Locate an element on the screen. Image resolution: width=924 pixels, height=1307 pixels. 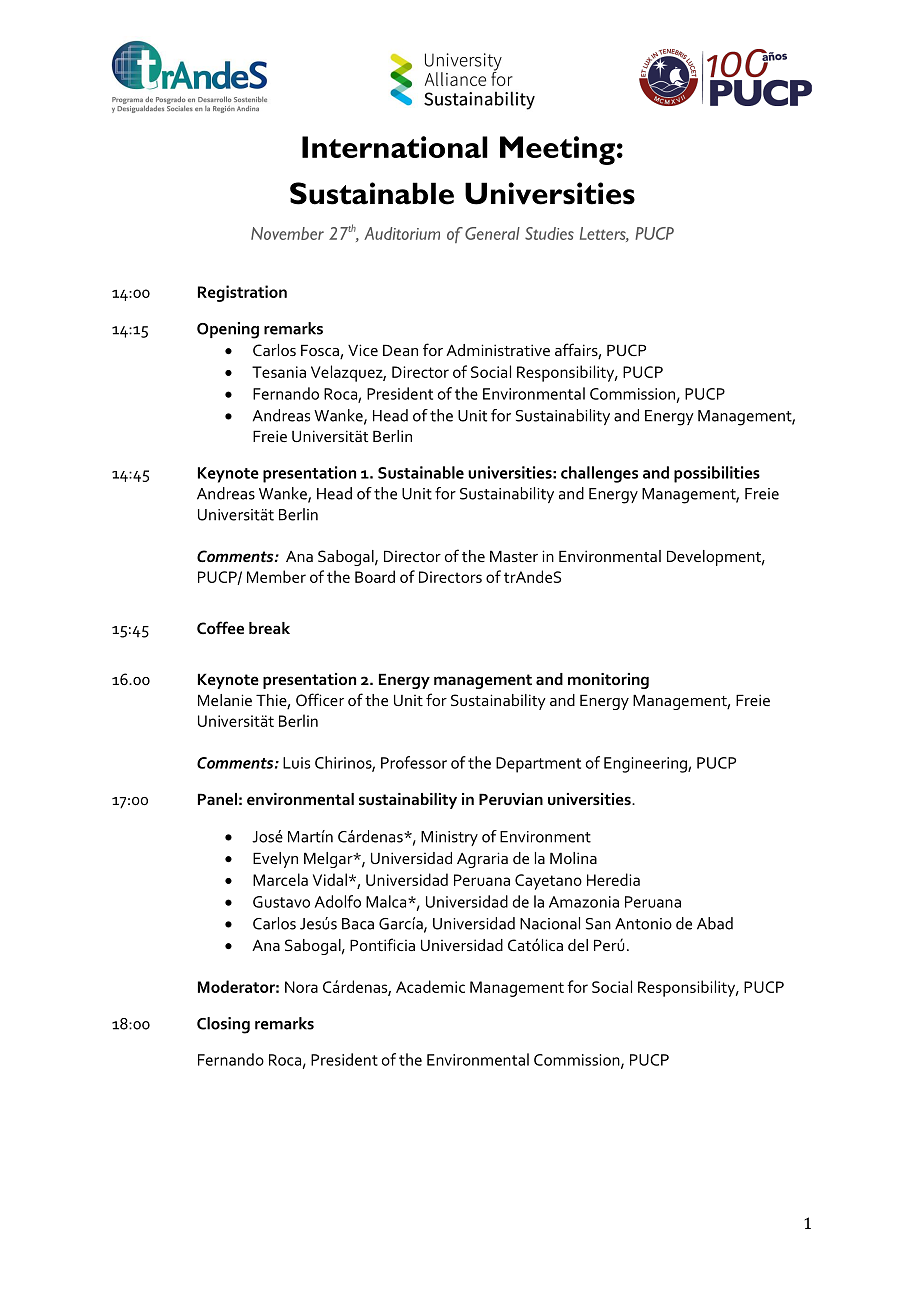
monitoring is located at coordinates (608, 681).
